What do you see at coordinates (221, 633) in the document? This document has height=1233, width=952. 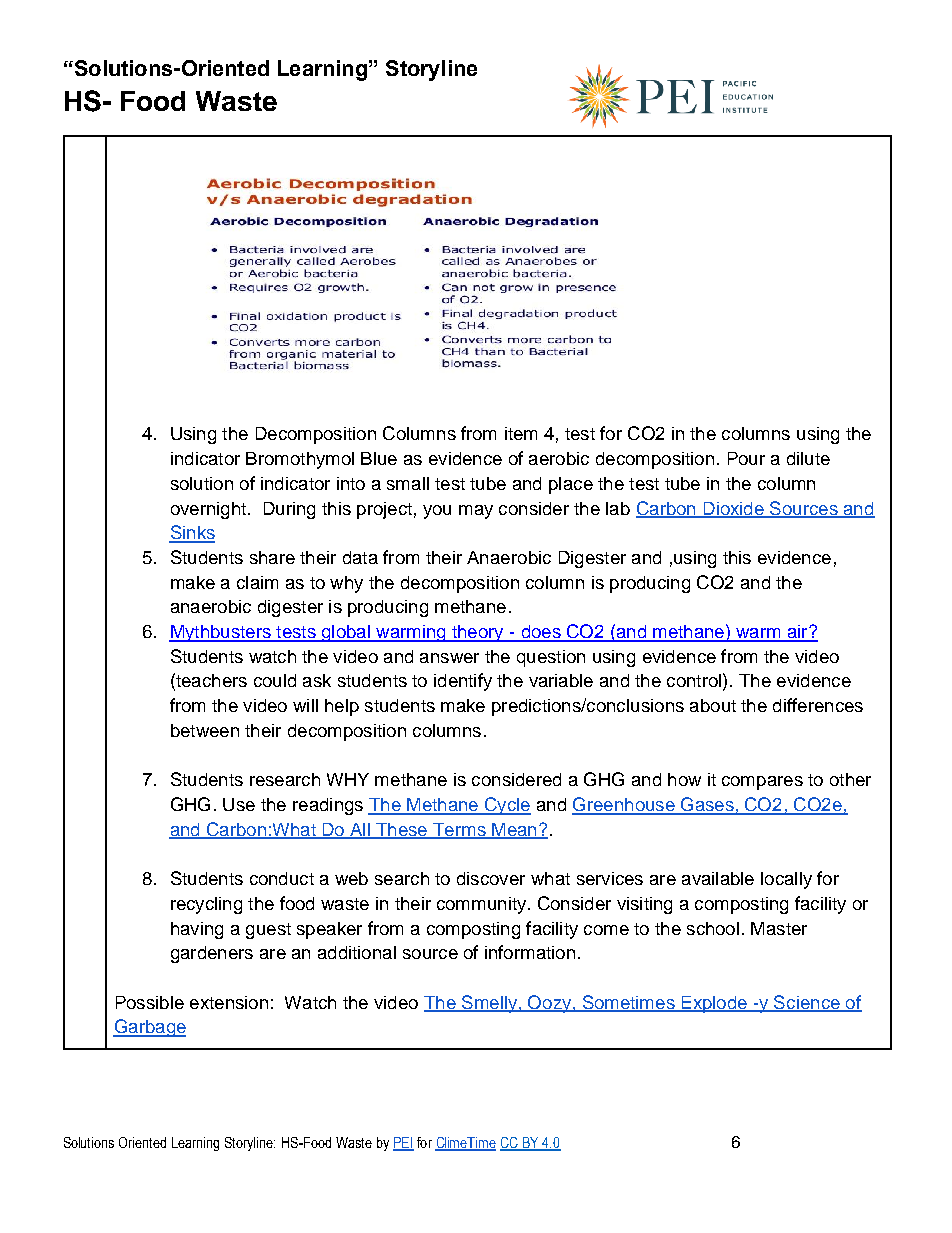 I see `Mythbusters` at bounding box center [221, 633].
